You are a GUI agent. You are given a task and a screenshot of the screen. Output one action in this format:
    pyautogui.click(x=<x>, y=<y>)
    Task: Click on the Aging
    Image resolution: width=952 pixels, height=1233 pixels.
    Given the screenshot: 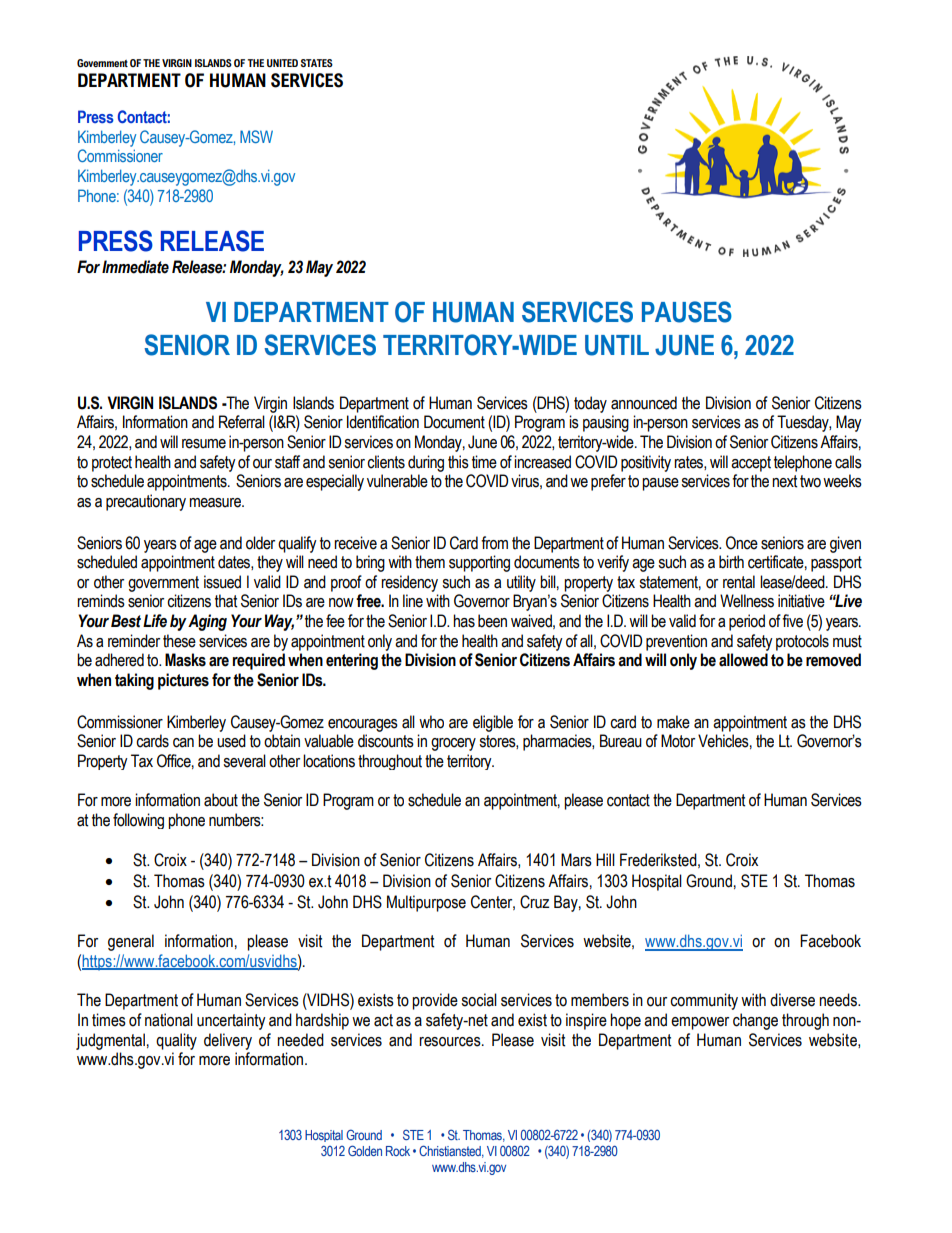 What is the action you would take?
    pyautogui.click(x=207, y=622)
